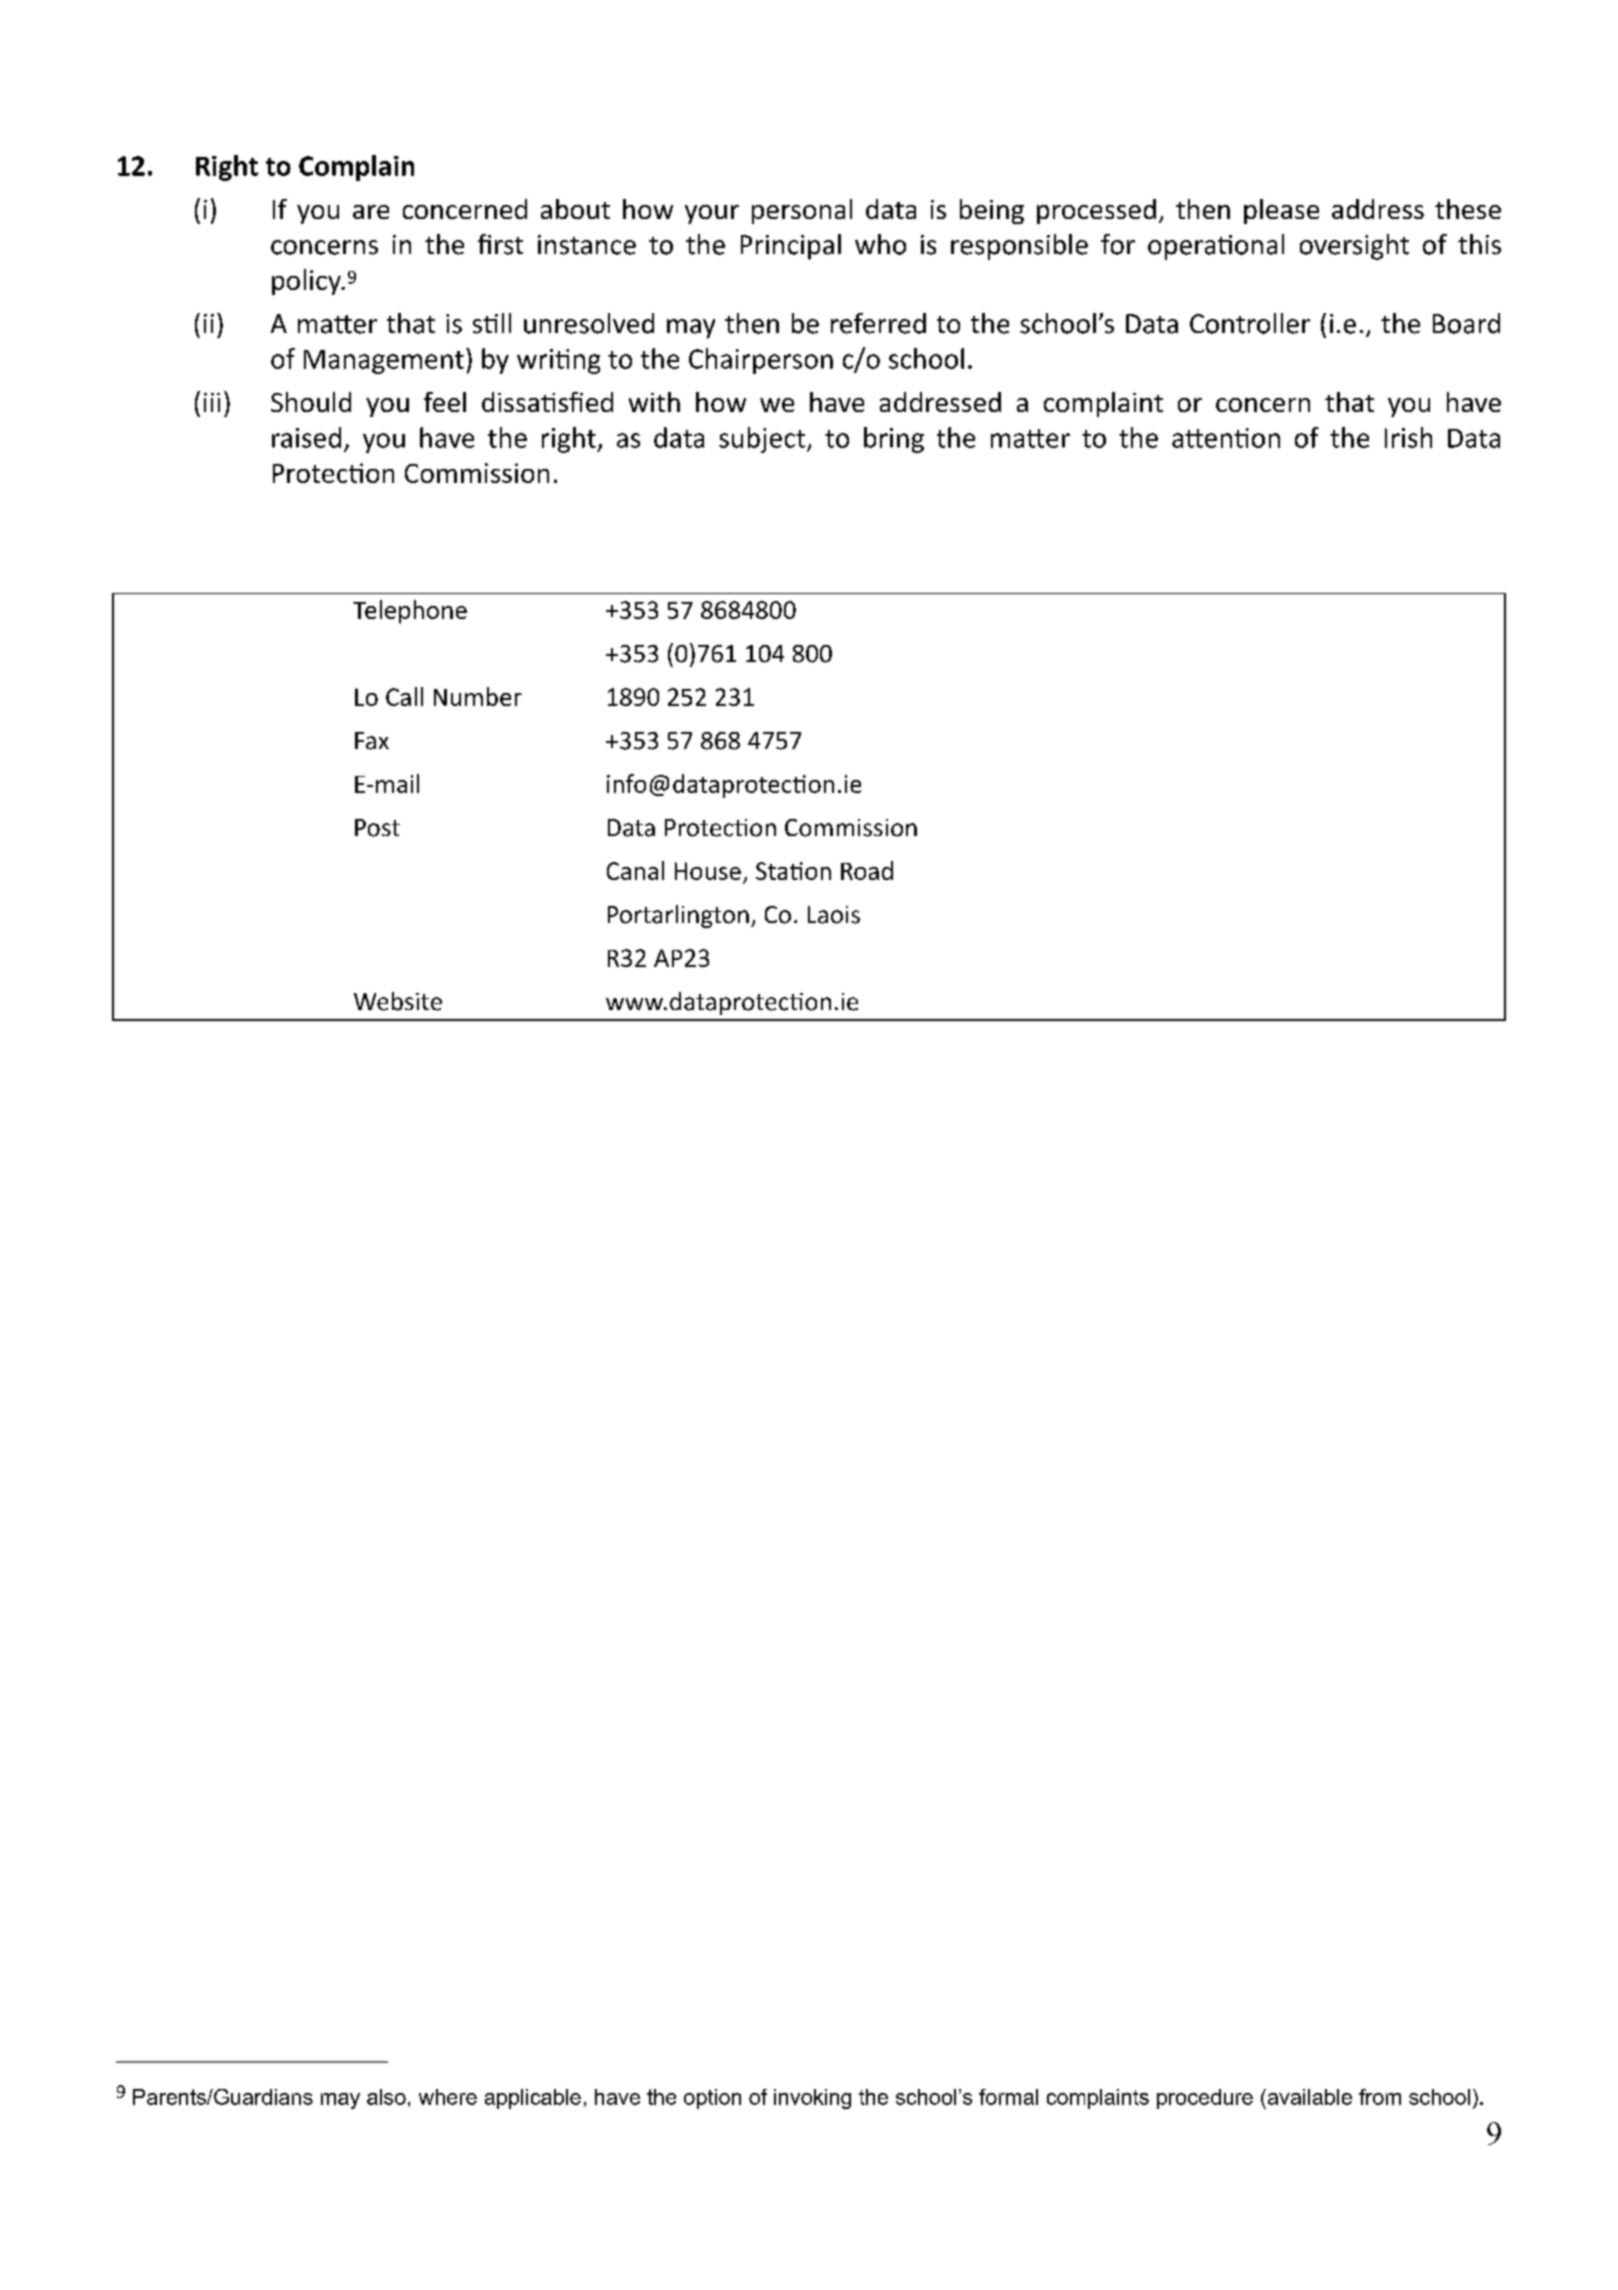 The width and height of the page is (1618, 2290). I want to click on available, so click(1308, 2097).
